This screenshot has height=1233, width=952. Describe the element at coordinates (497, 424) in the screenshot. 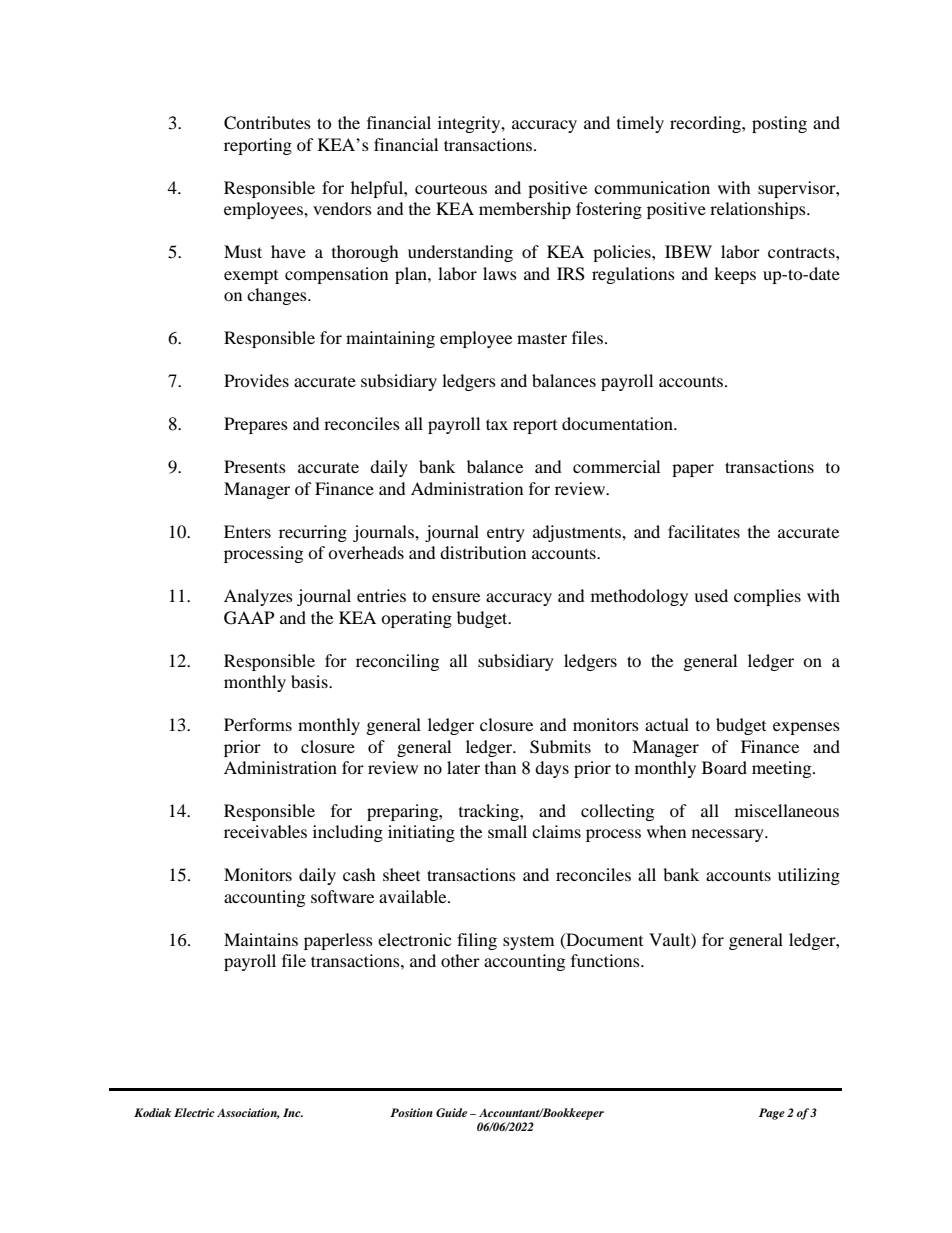

I see `tax` at that location.
